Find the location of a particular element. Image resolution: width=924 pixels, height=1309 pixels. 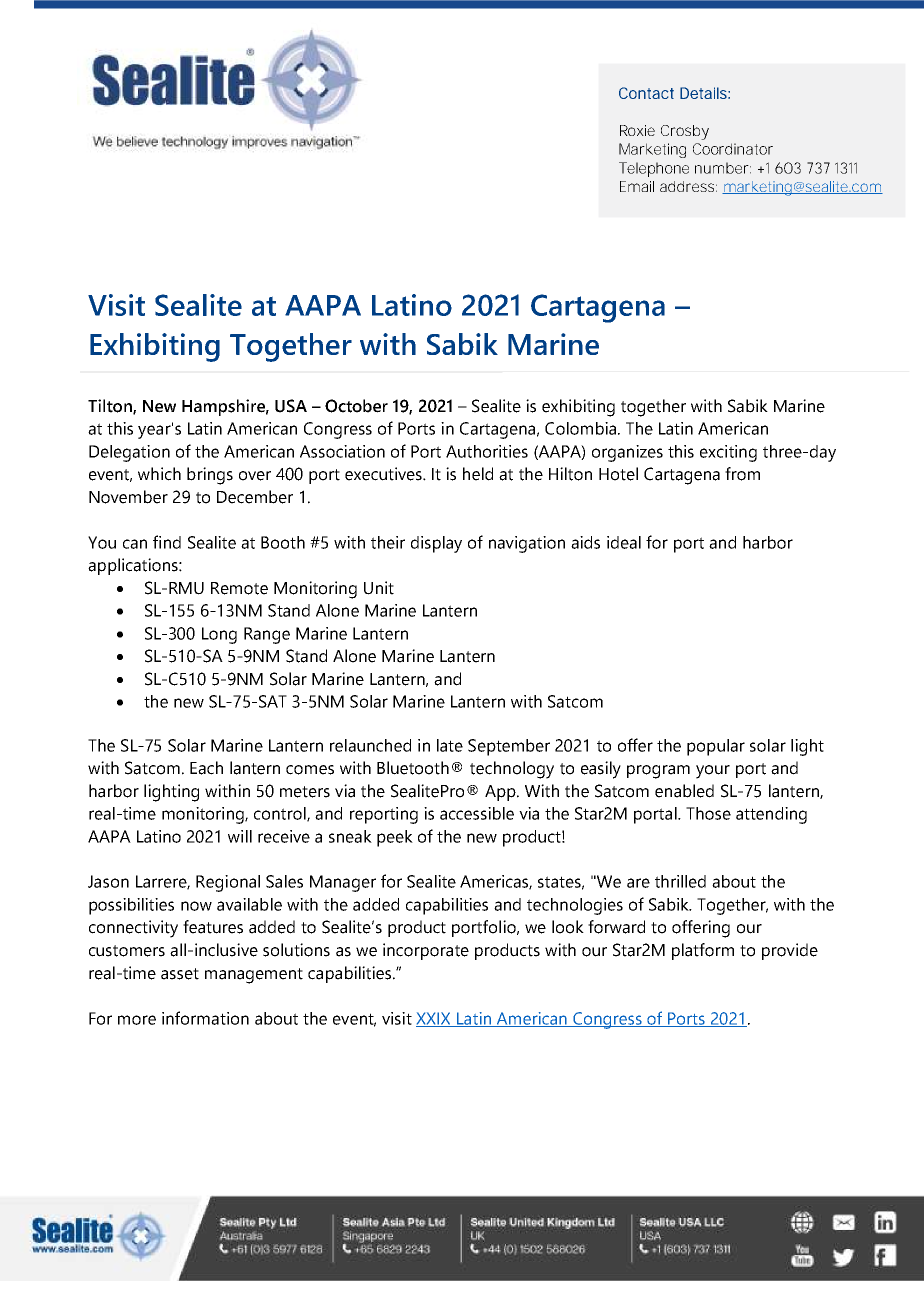

asset is located at coordinates (180, 974).
